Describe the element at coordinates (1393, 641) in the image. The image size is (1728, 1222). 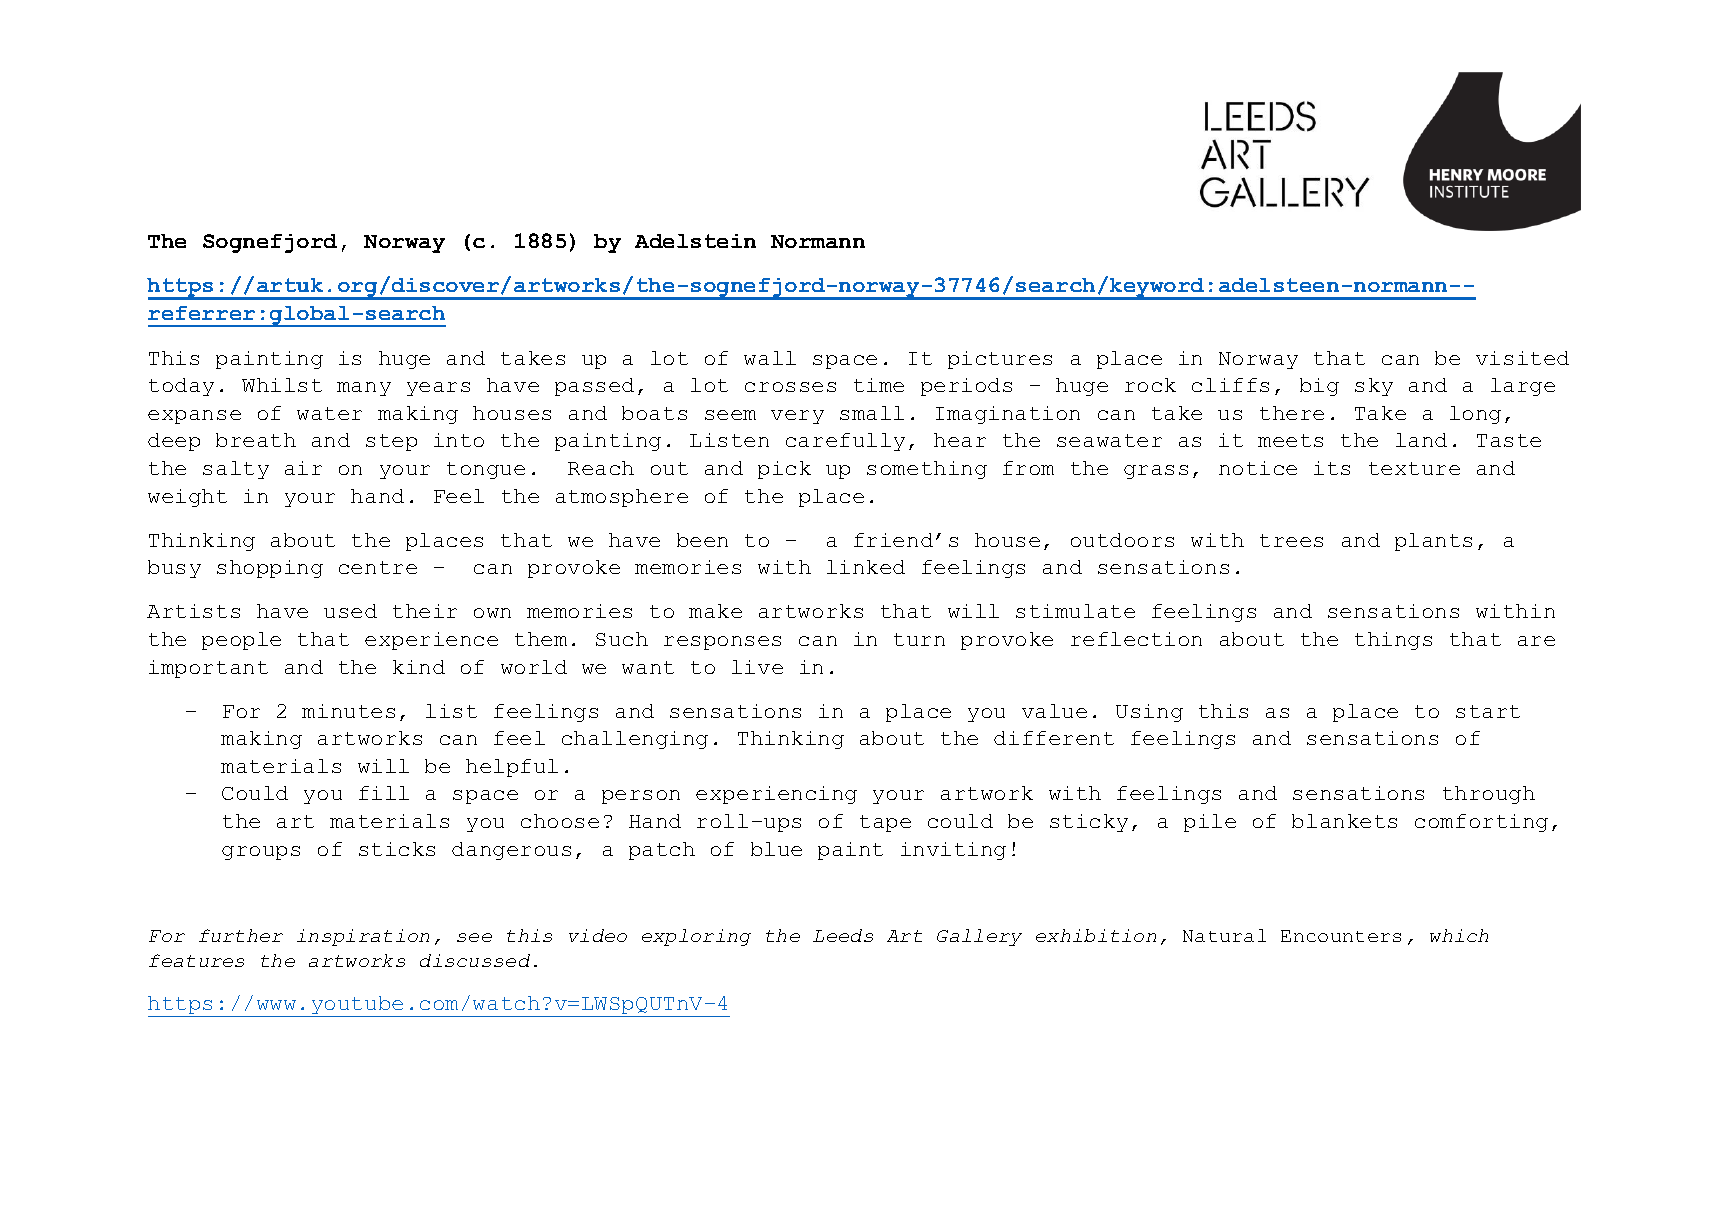
I see `things` at that location.
